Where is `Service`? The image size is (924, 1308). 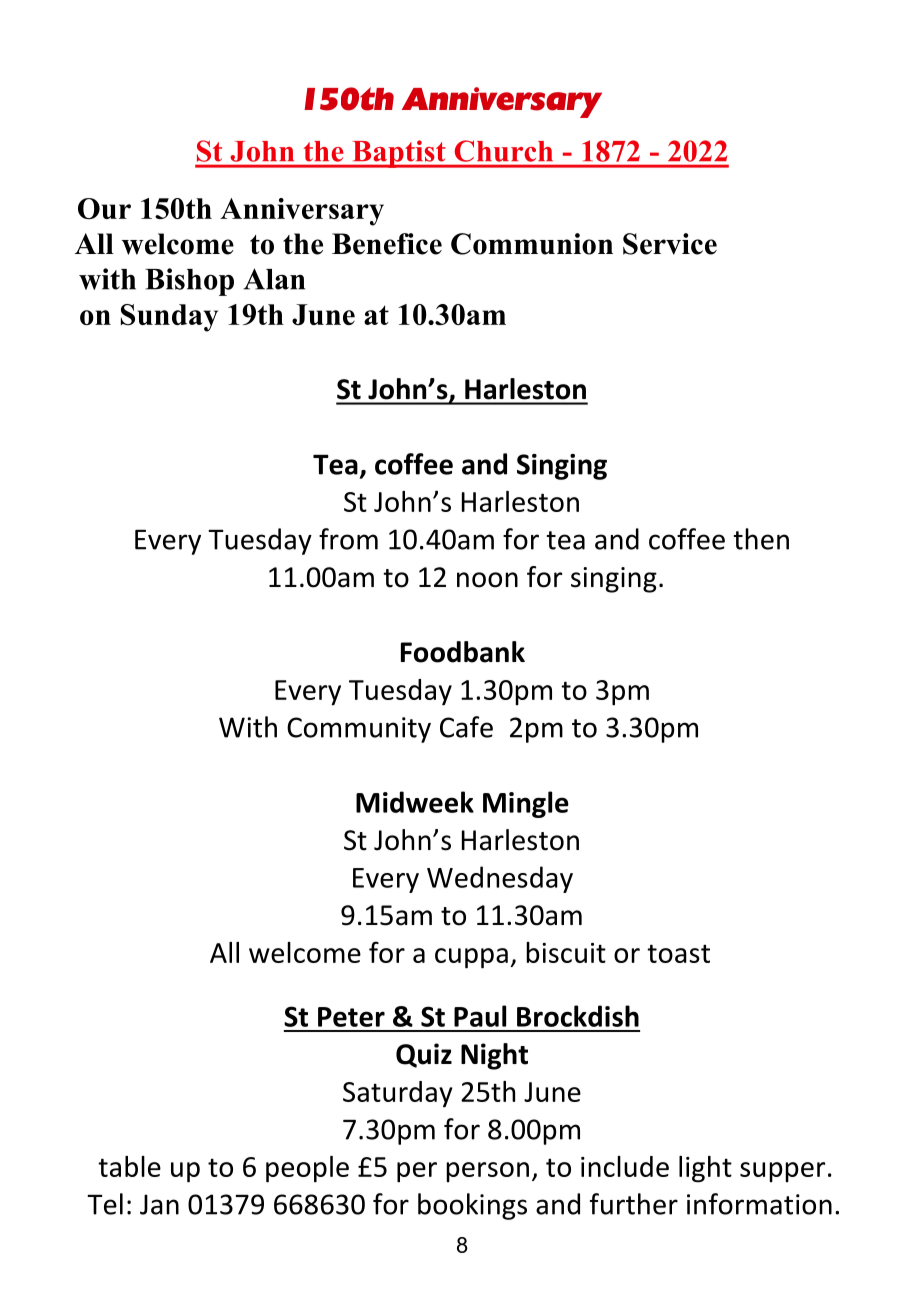 Service is located at coordinates (670, 244).
